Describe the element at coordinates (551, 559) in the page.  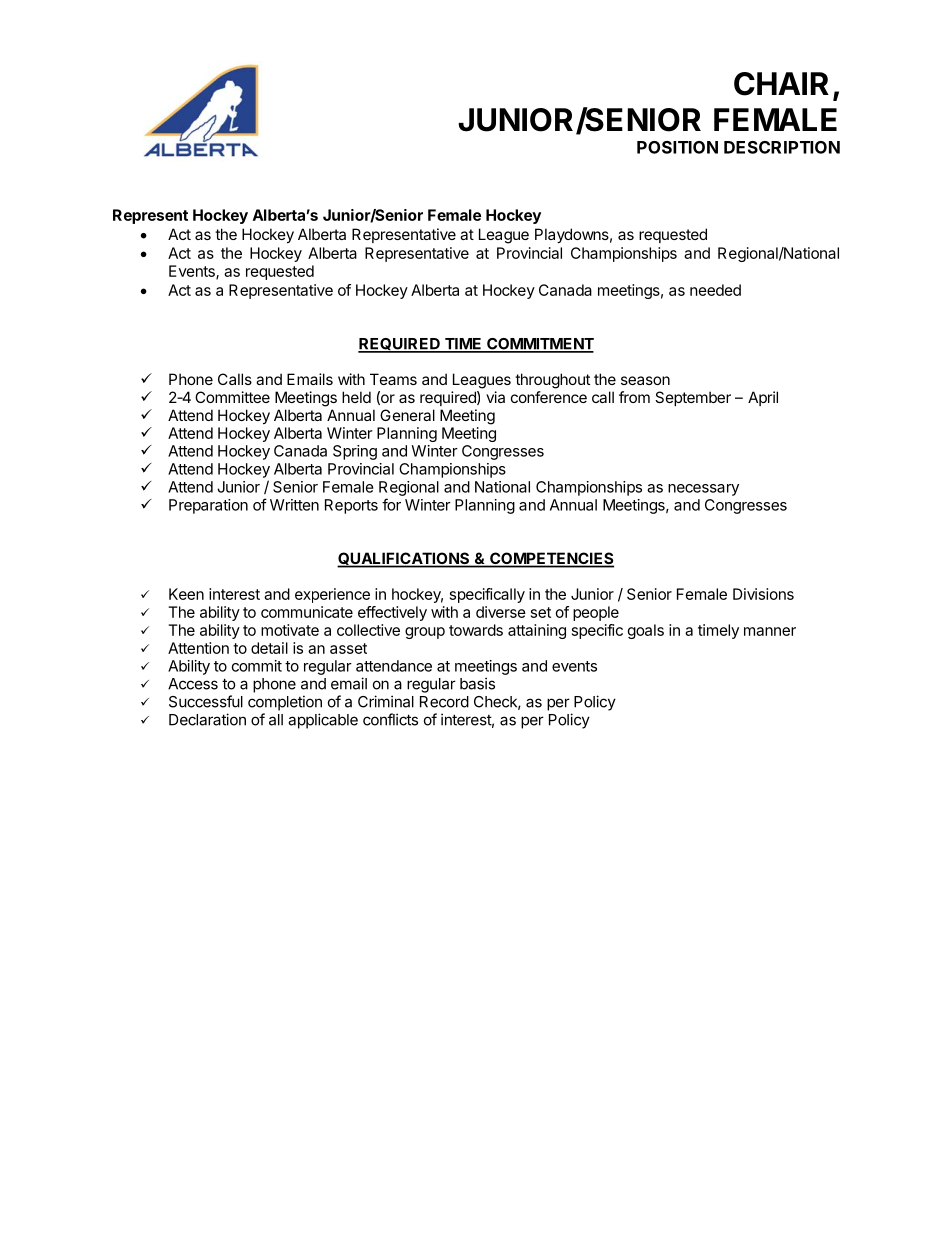
I see `COMPETENCIES` at that location.
